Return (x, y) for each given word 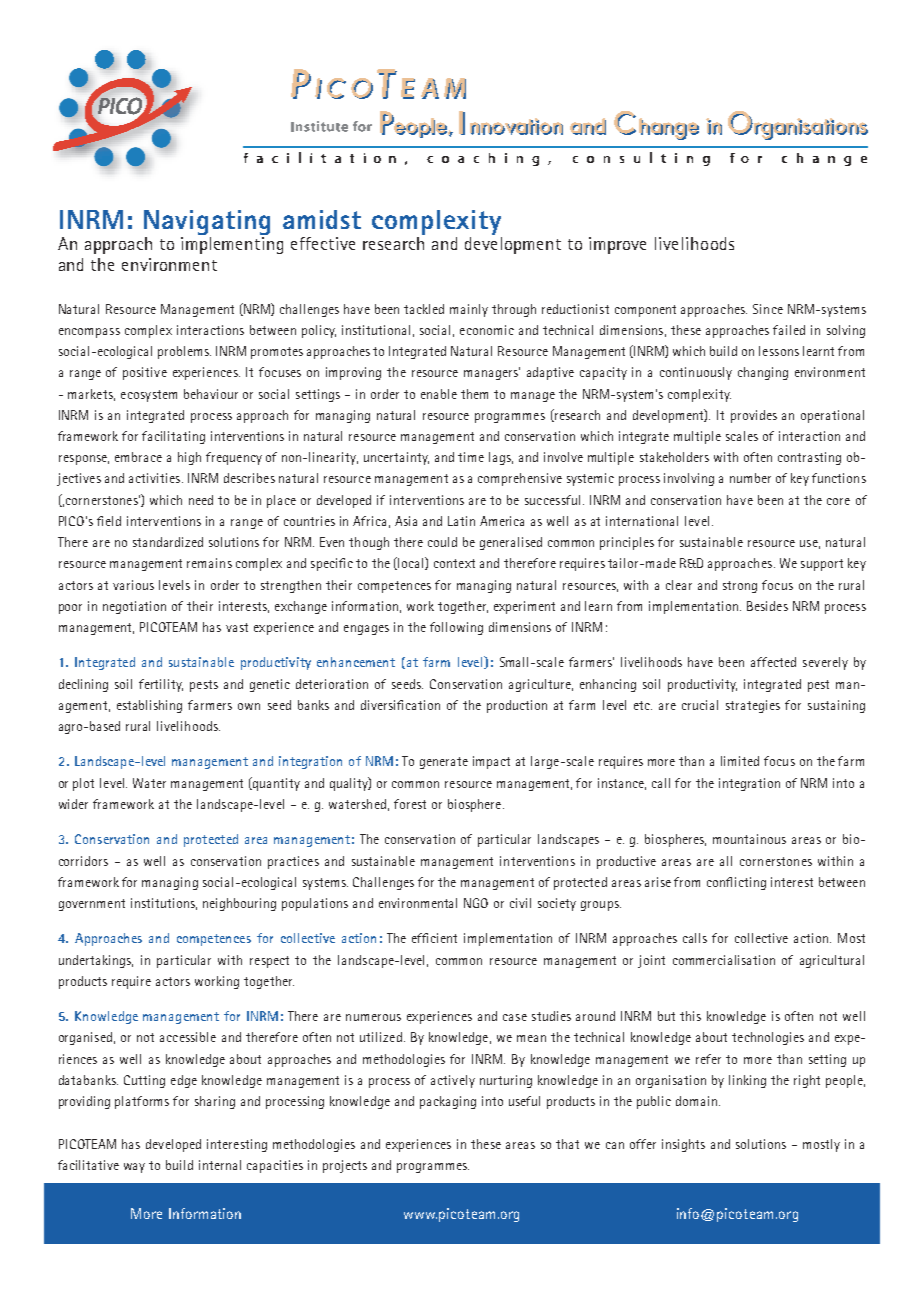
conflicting (736, 883)
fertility (161, 685)
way (134, 1168)
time (471, 457)
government (92, 905)
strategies (753, 706)
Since (768, 309)
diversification (400, 705)
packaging (448, 1102)
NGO (476, 903)
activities (156, 478)
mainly (469, 310)
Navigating (207, 224)
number (750, 478)
